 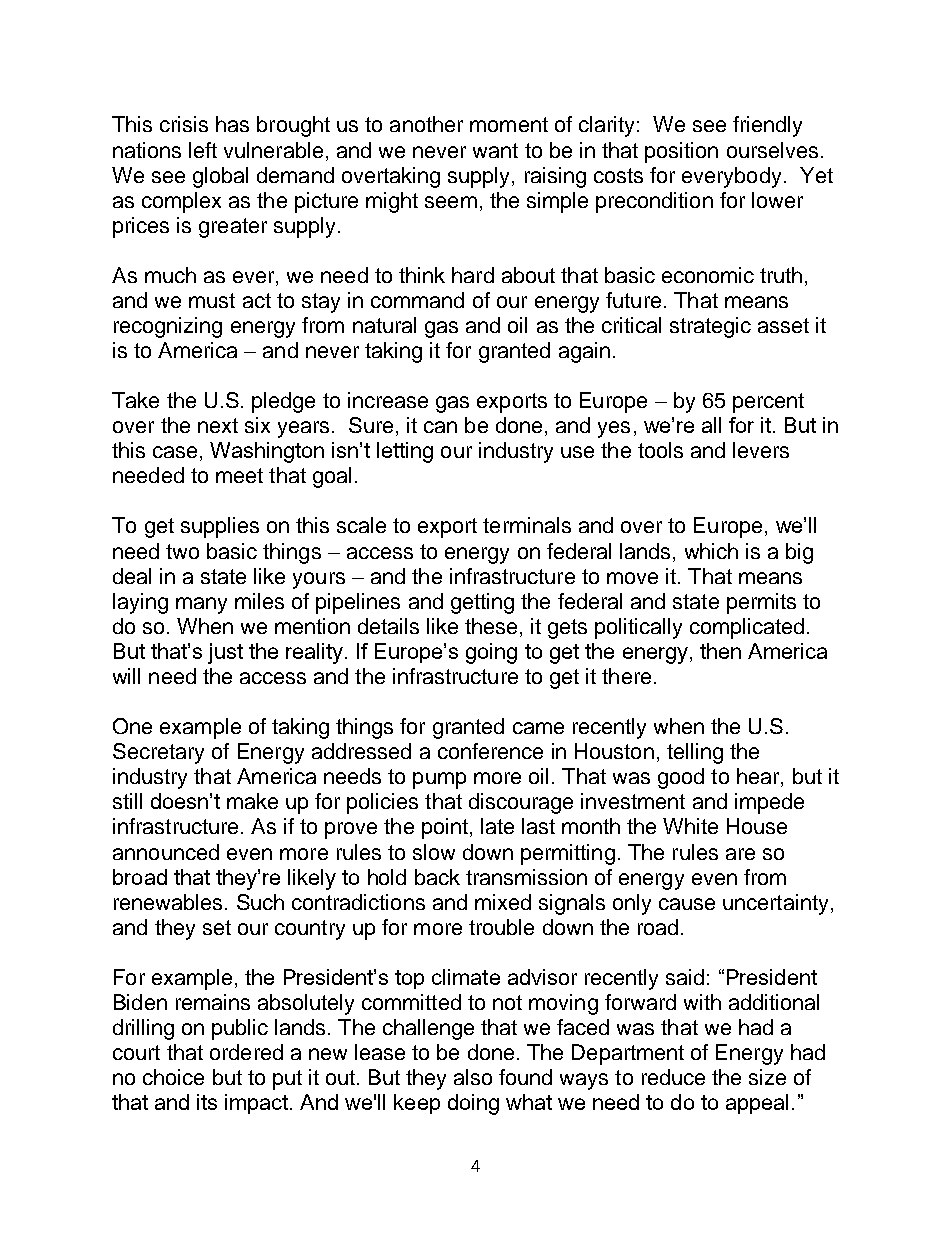 I want to click on choice, so click(x=173, y=1077).
